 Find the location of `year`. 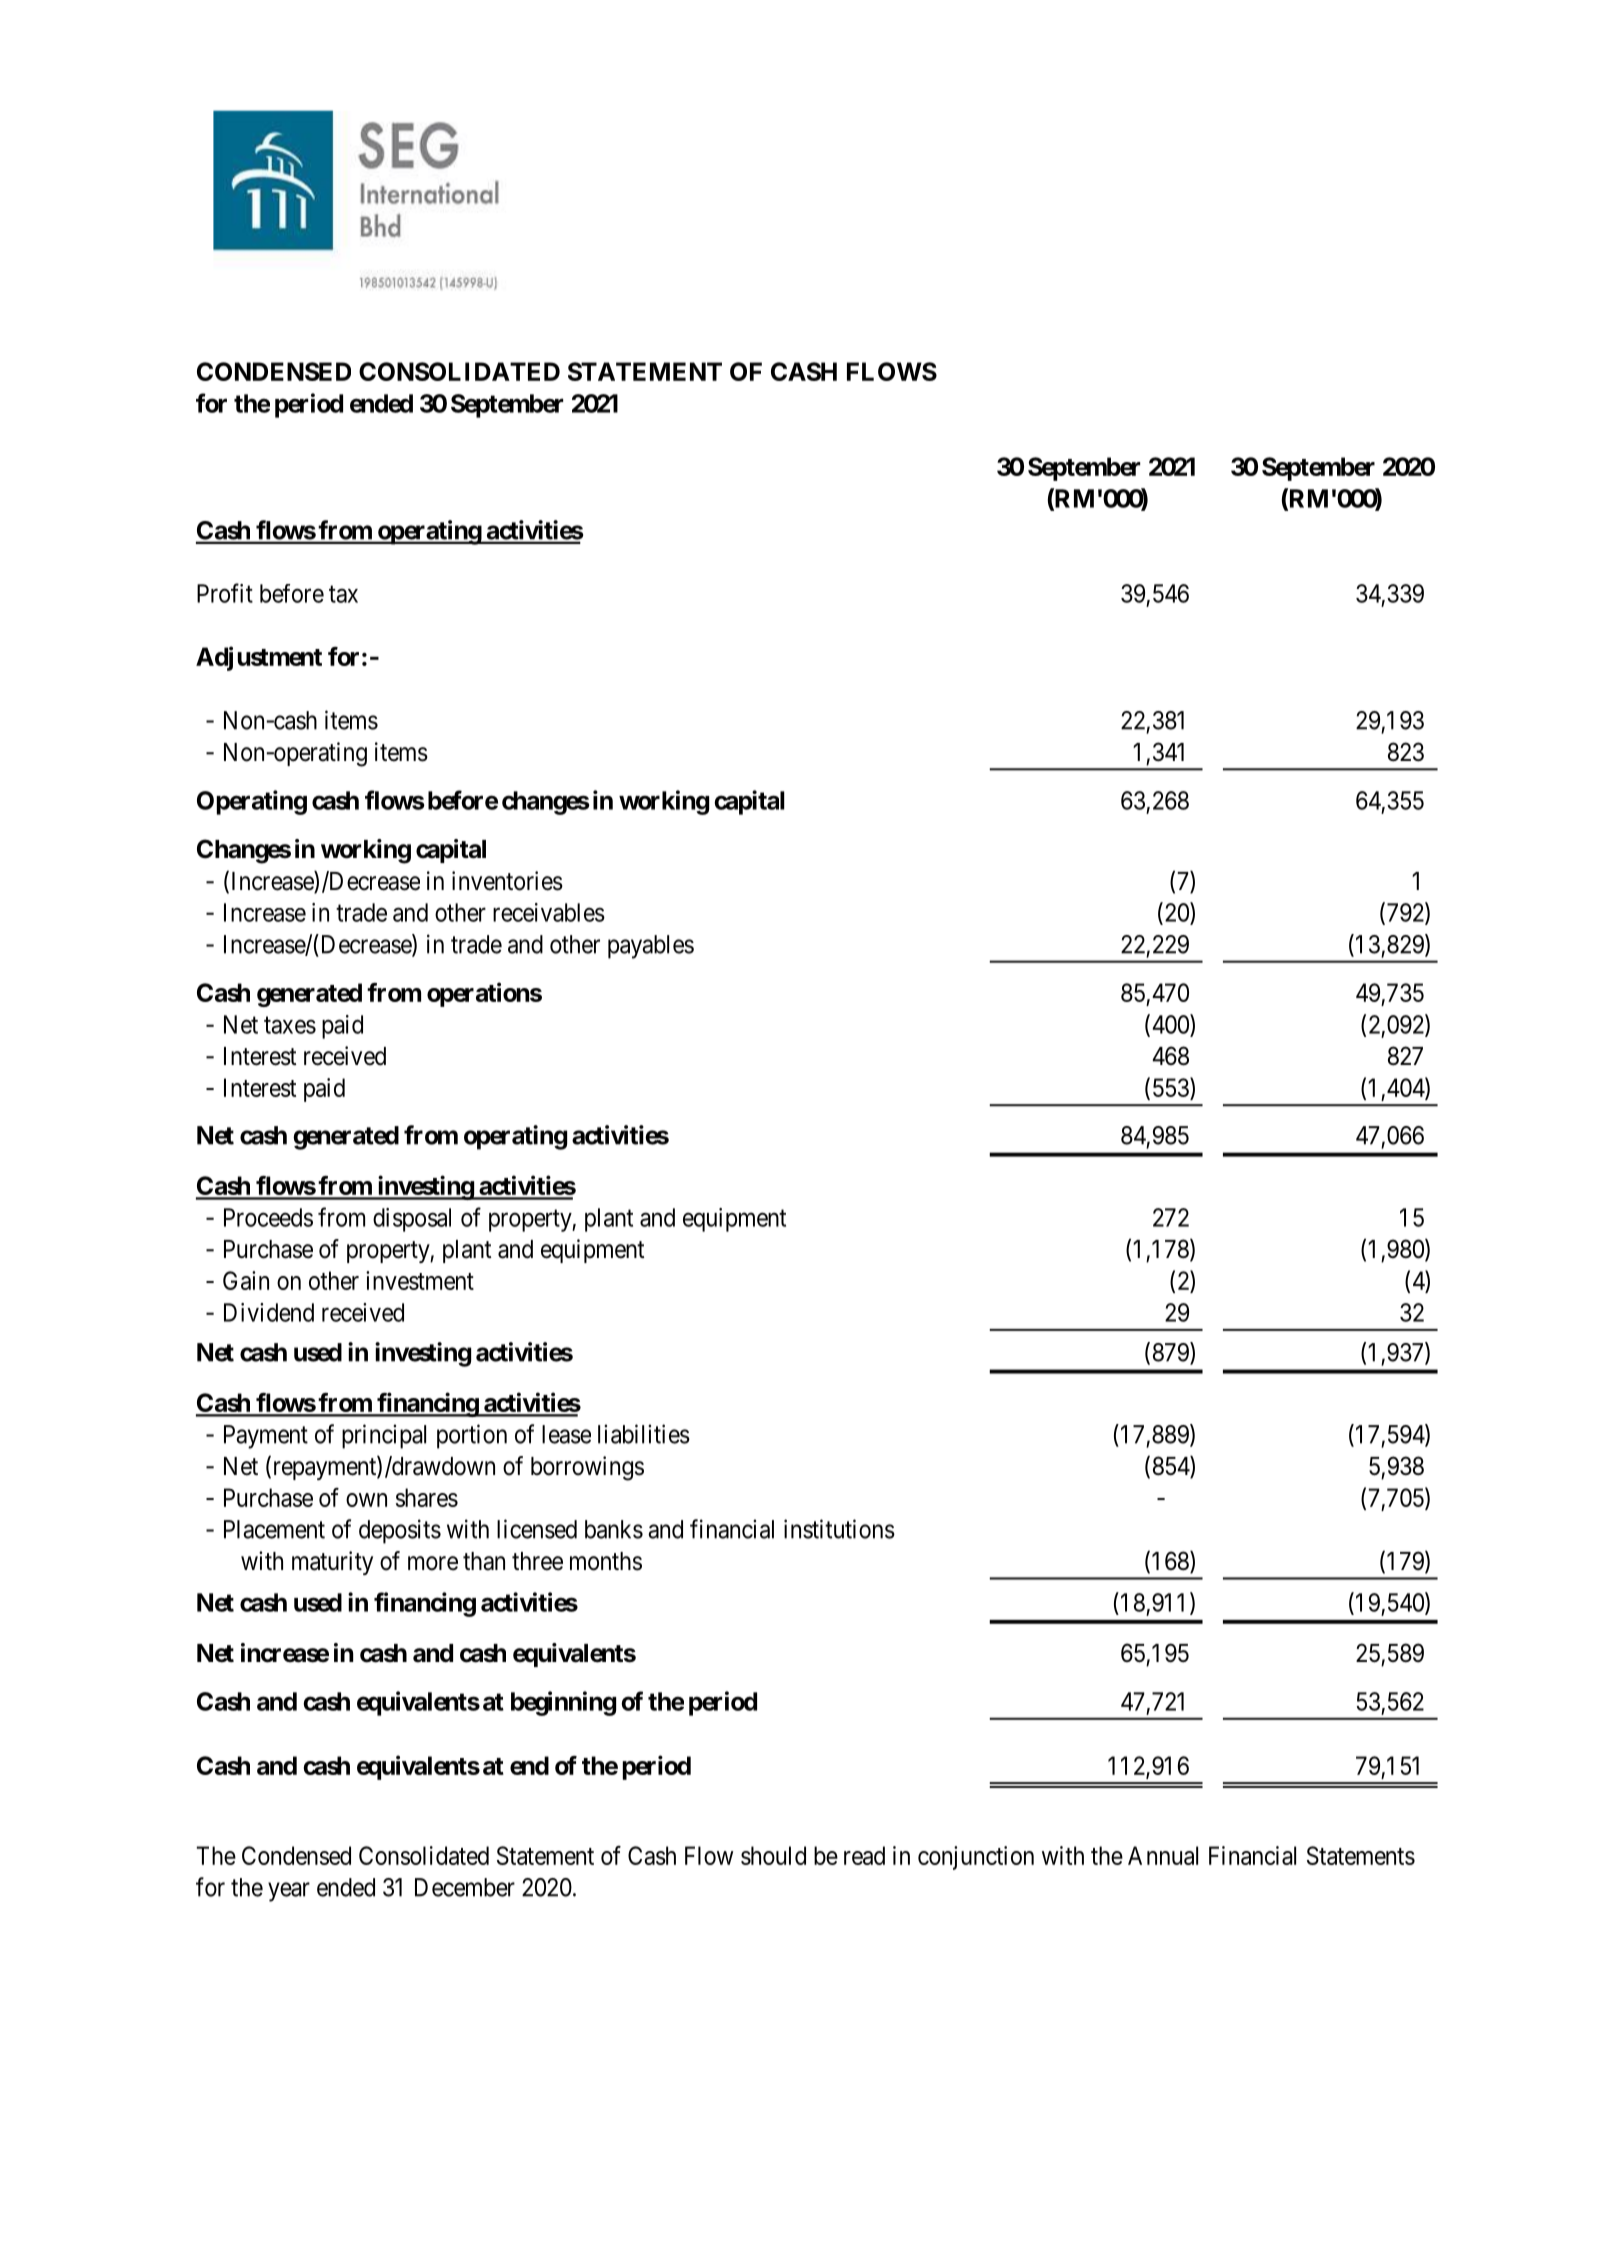

year is located at coordinates (289, 1892).
